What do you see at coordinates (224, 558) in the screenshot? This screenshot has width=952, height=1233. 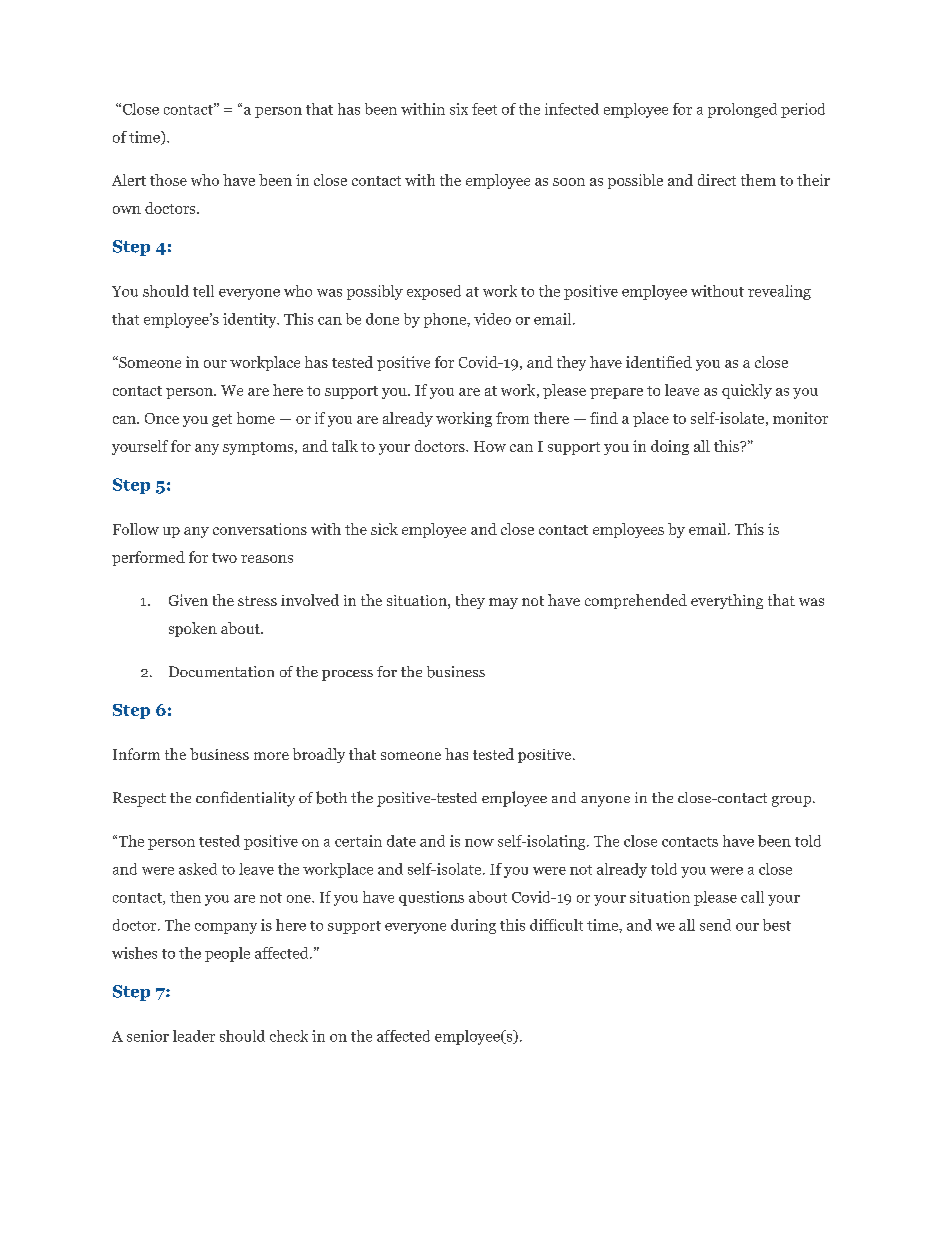 I see `two` at bounding box center [224, 558].
